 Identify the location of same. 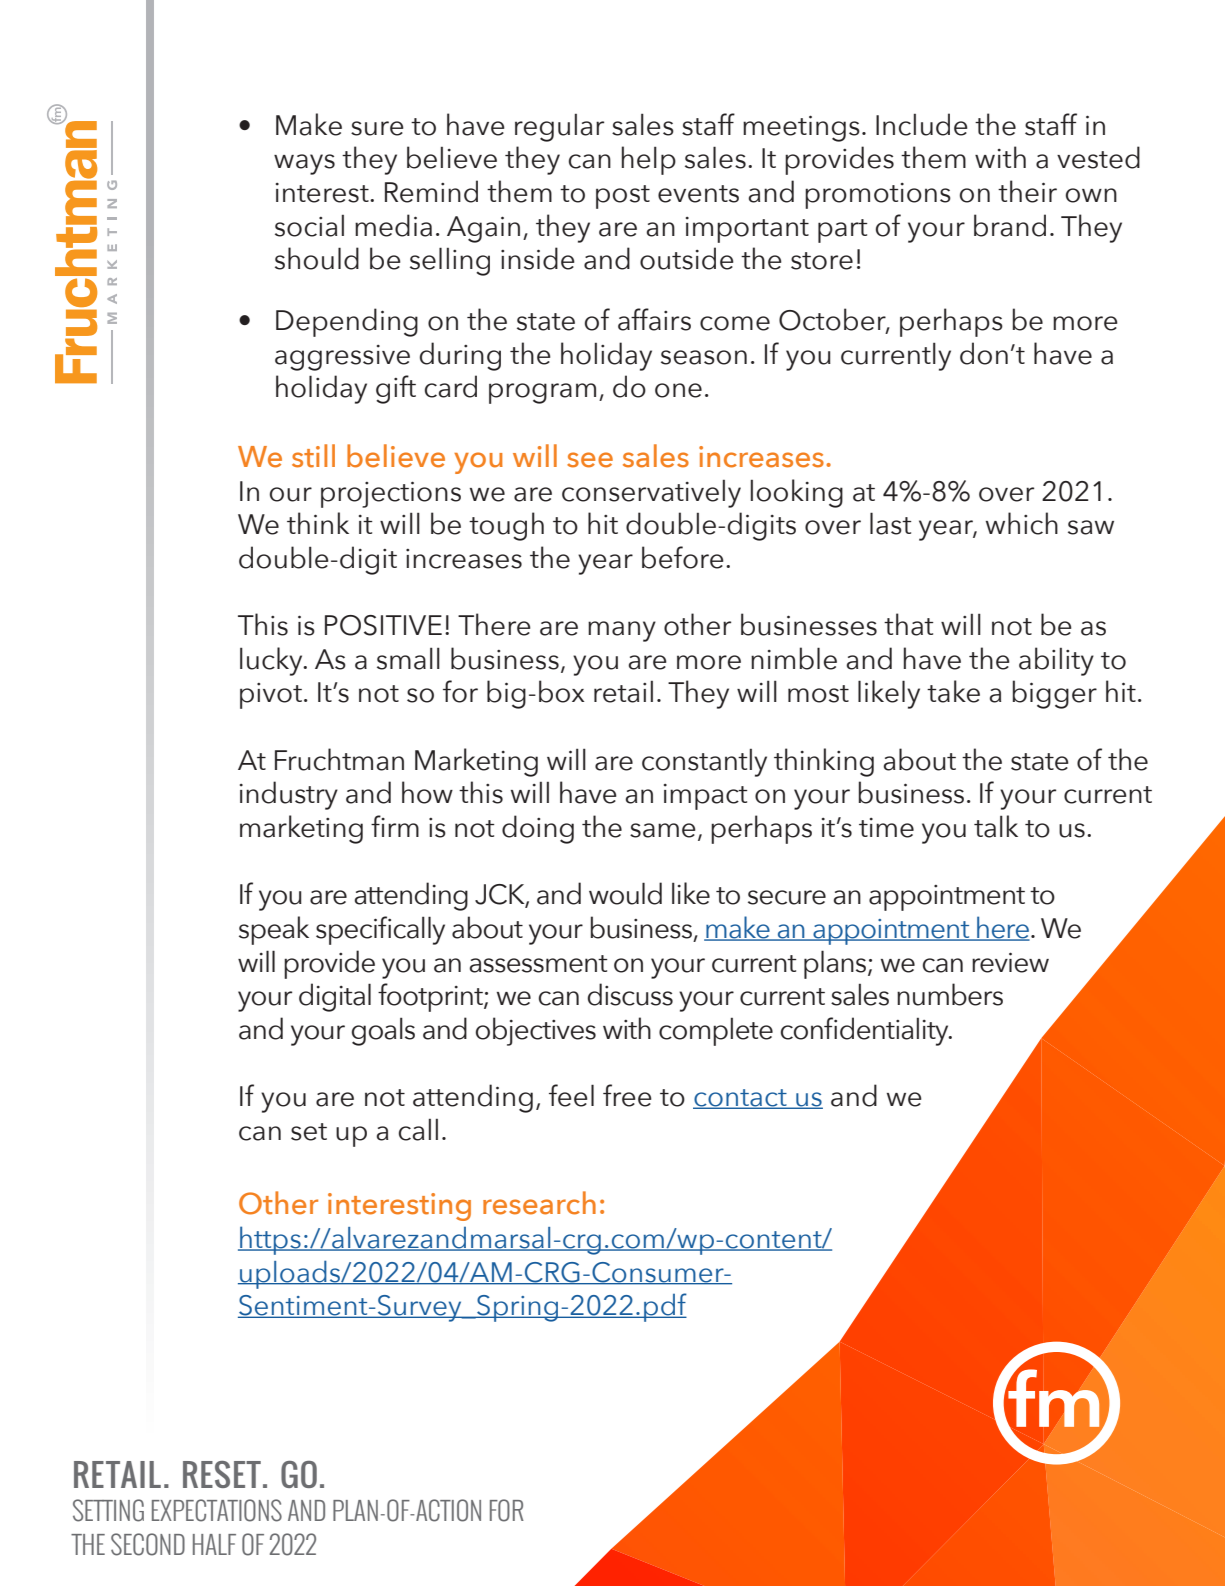
(663, 830).
